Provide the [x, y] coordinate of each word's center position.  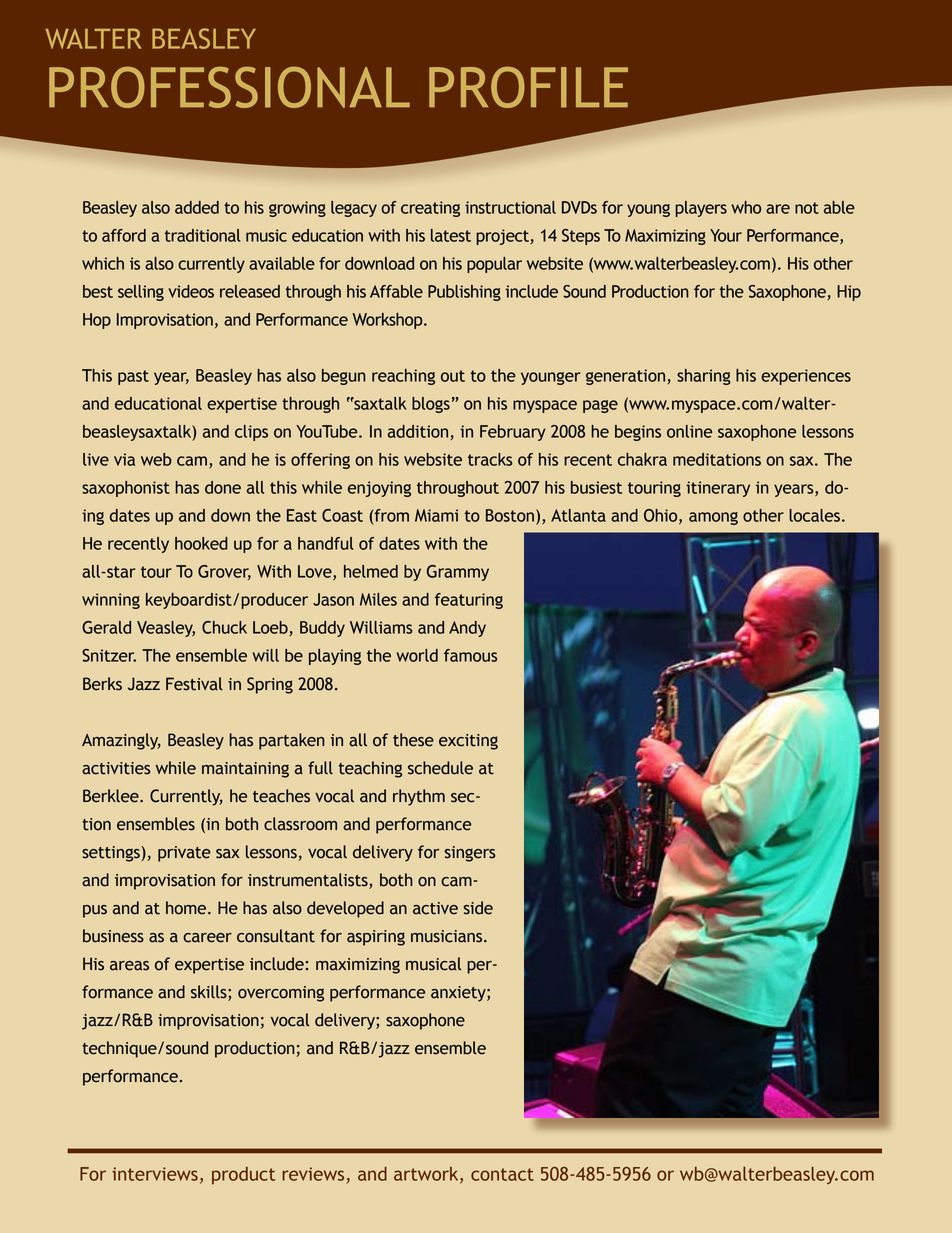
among [713, 518]
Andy [467, 629]
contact [502, 1174]
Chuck [224, 627]
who [746, 207]
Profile [528, 87]
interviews [155, 1174]
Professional [229, 87]
